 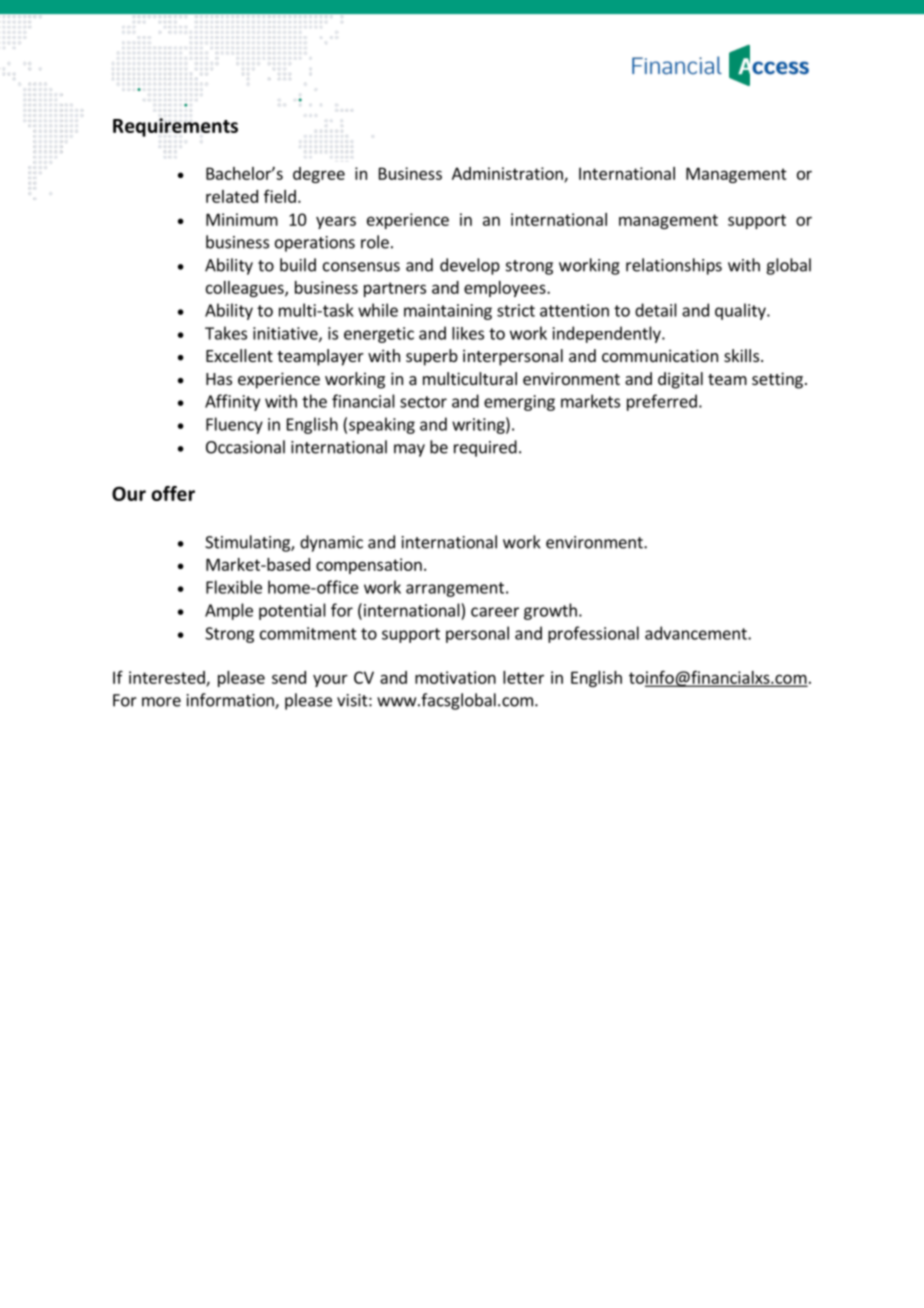 I want to click on quality, so click(x=741, y=311).
